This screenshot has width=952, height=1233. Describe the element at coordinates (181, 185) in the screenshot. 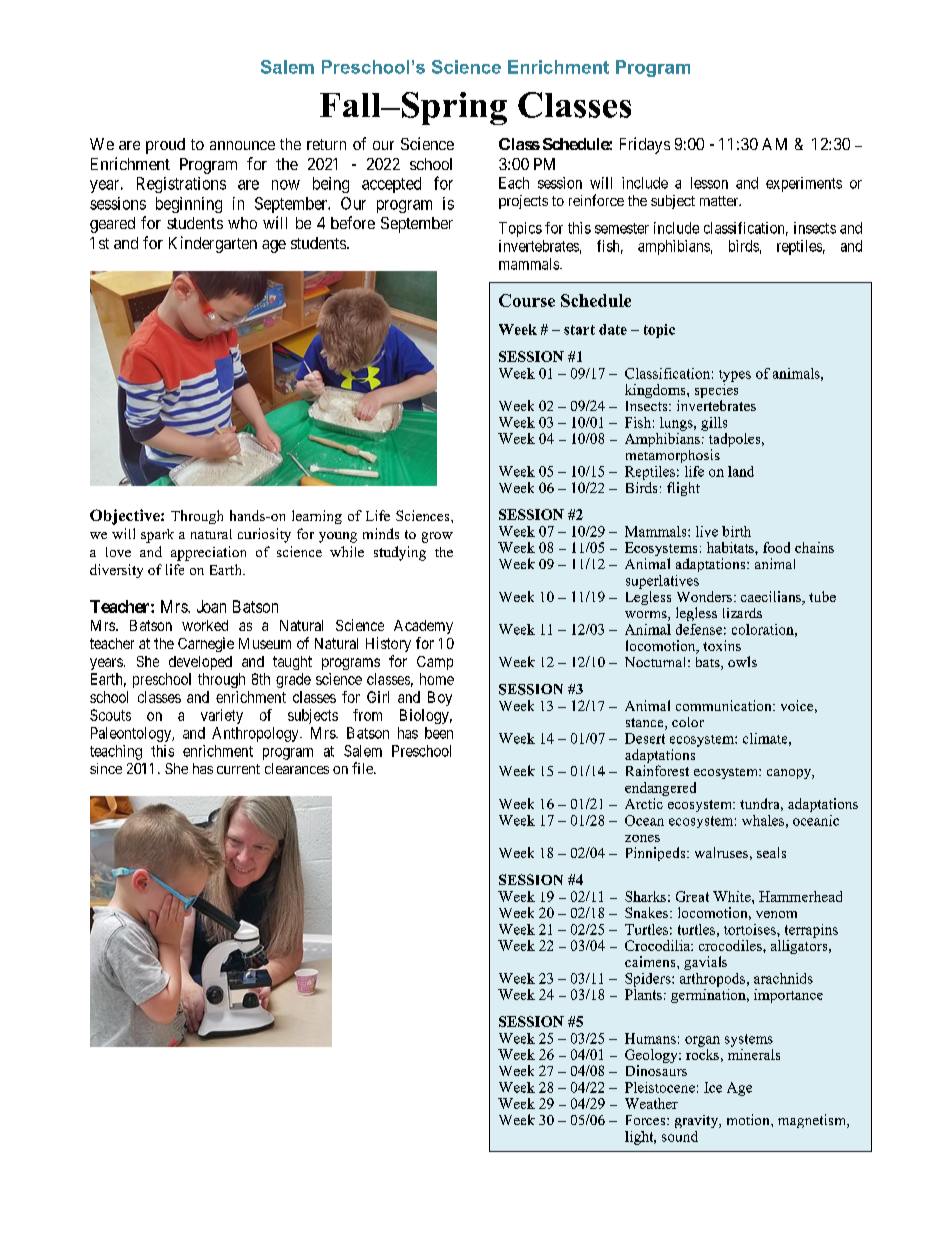

I see `Registrations` at that location.
